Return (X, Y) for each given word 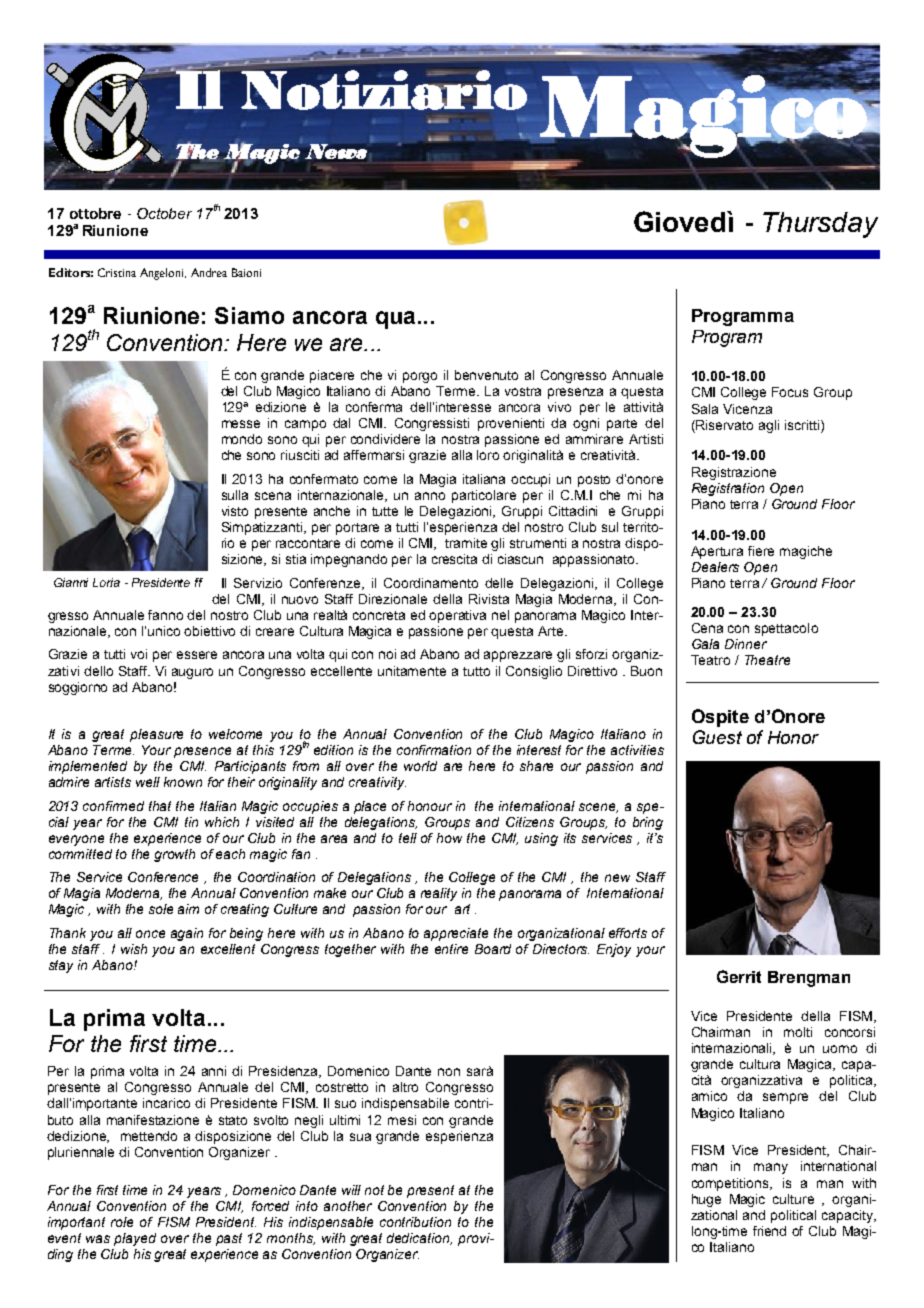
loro (488, 455)
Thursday (820, 225)
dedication (419, 1239)
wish (134, 949)
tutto (476, 671)
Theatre (767, 660)
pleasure (156, 735)
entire (451, 949)
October (164, 213)
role (122, 1222)
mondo (242, 439)
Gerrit (739, 976)
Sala (705, 409)
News (336, 152)
